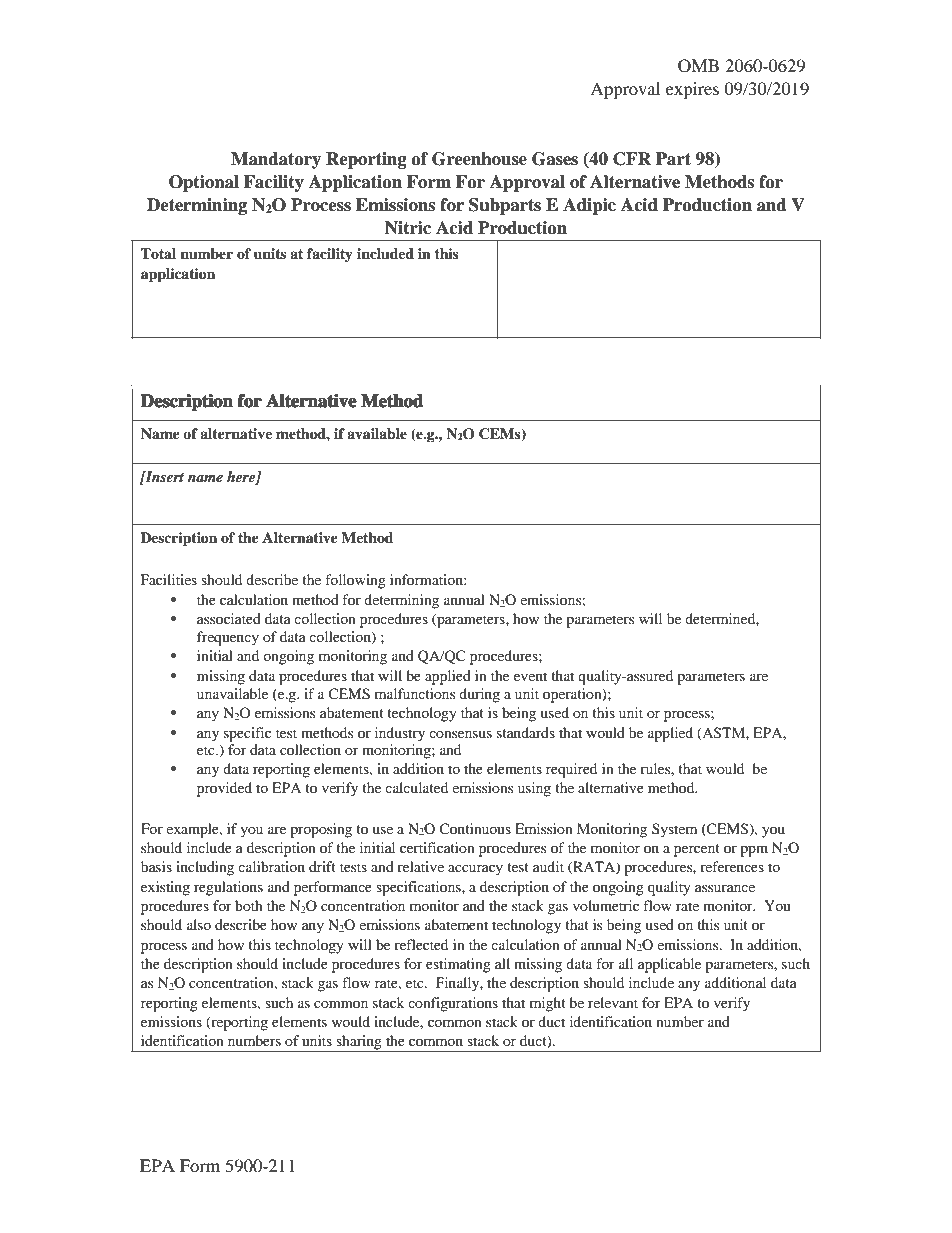 The image size is (952, 1233). I want to click on applicable, so click(669, 965).
